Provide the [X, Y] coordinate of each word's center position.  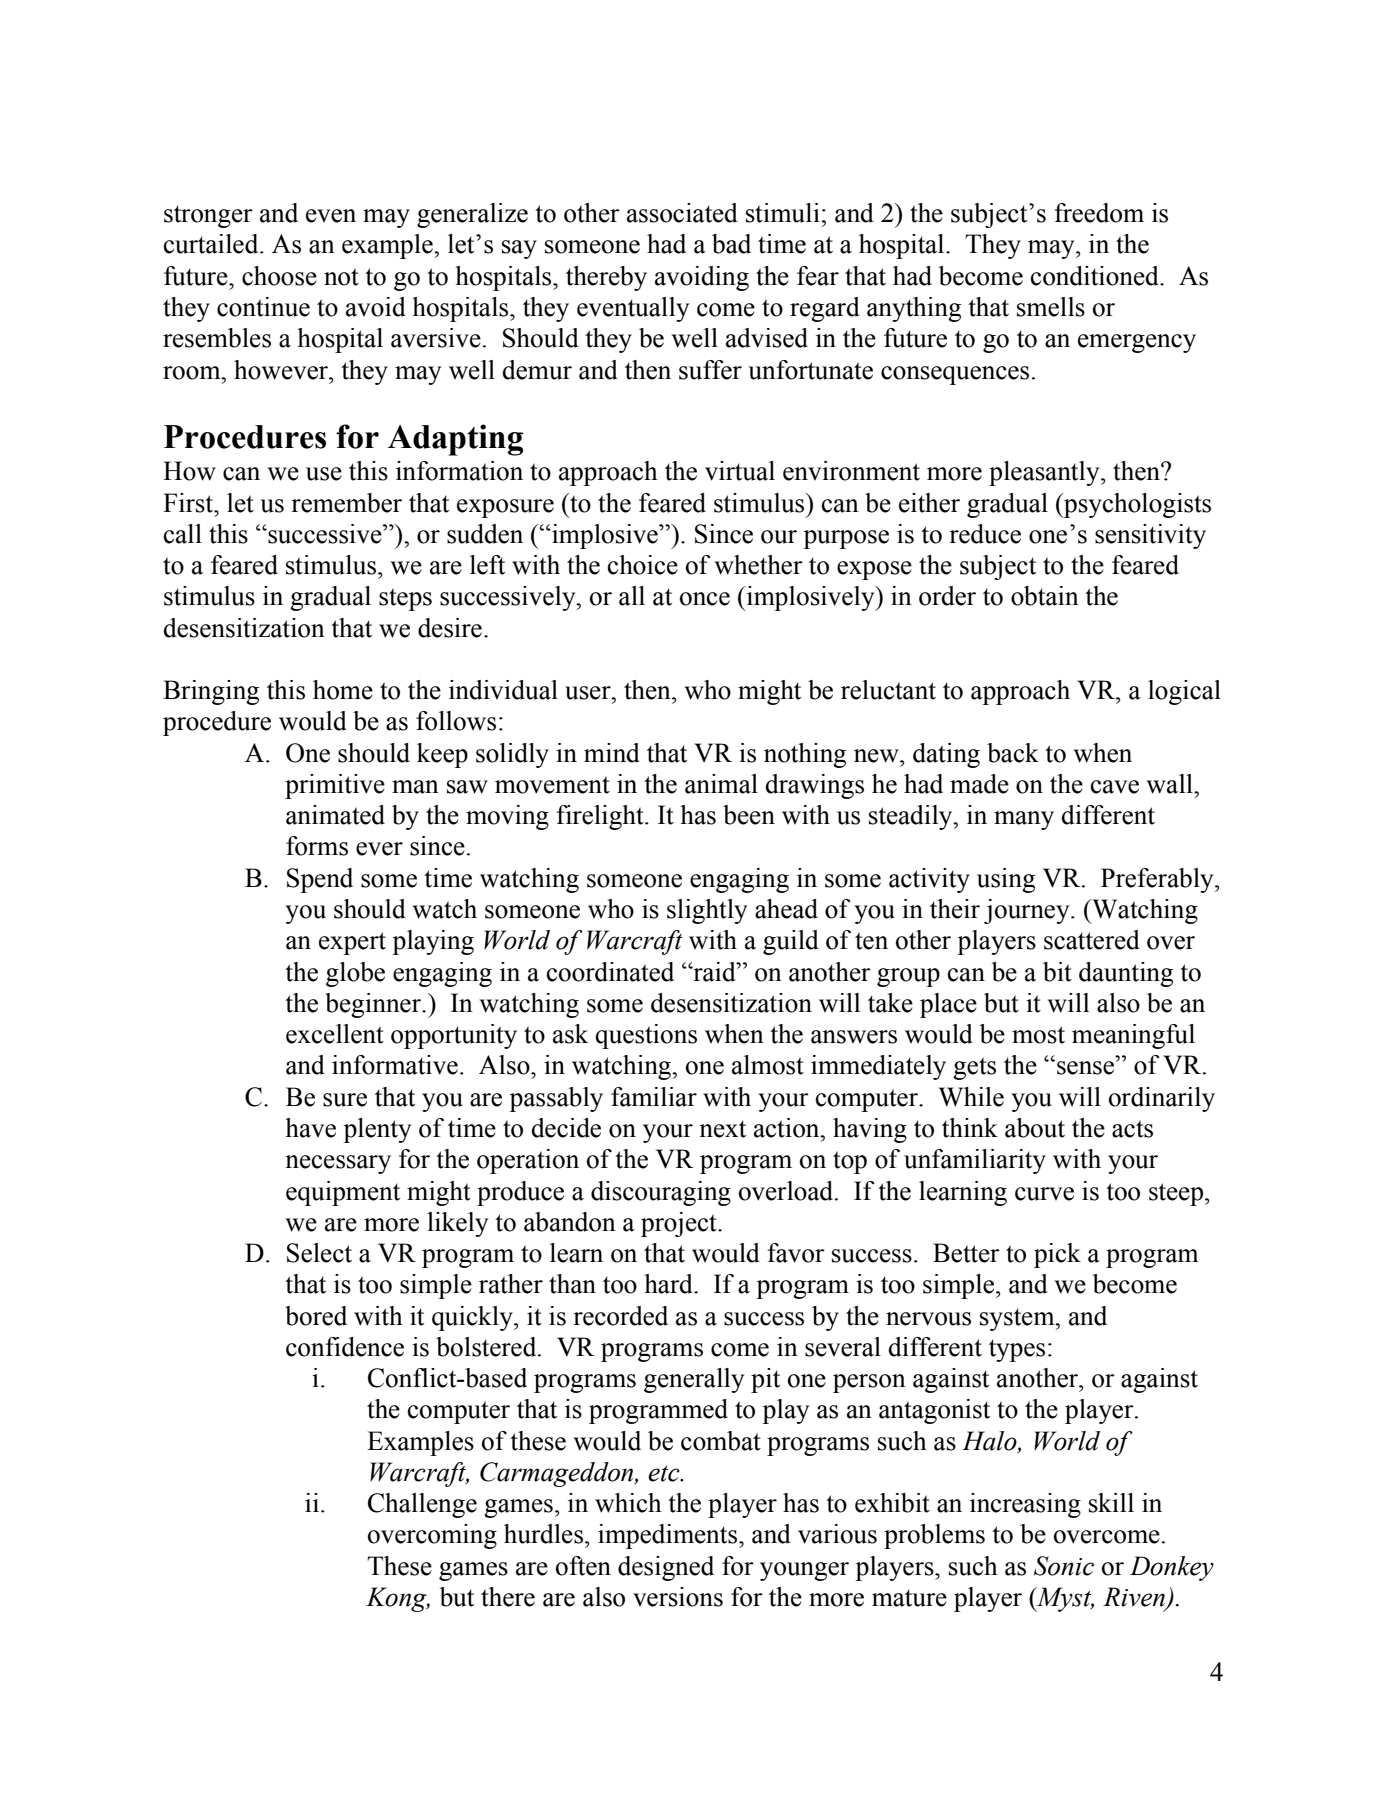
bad [731, 244]
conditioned [1096, 276]
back [1013, 753]
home [343, 690]
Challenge [422, 1505]
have [310, 1128]
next [722, 1129]
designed [666, 1568]
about [1035, 1128]
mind [612, 753]
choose [279, 276]
